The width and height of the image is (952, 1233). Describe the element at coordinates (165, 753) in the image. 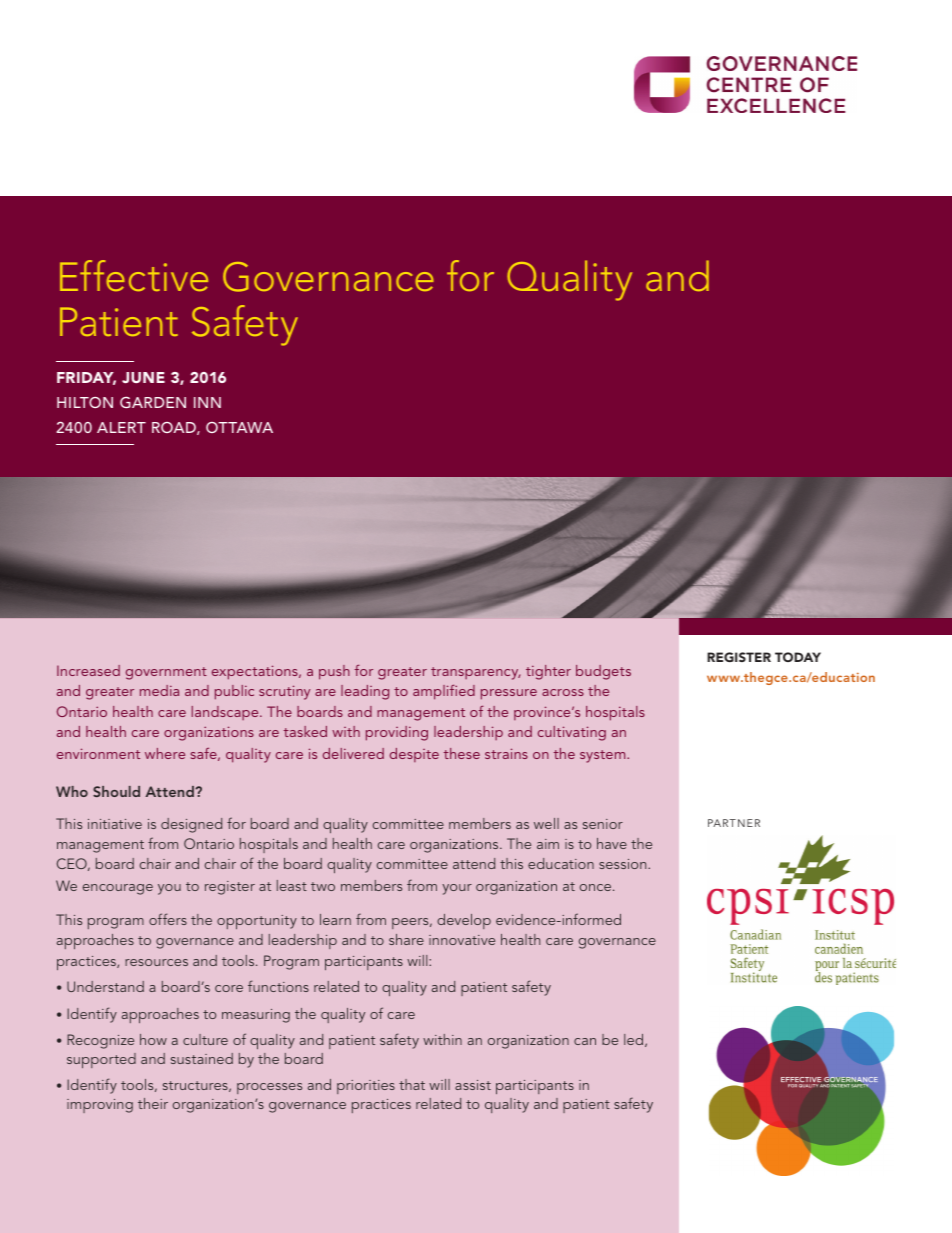

I see `where` at that location.
